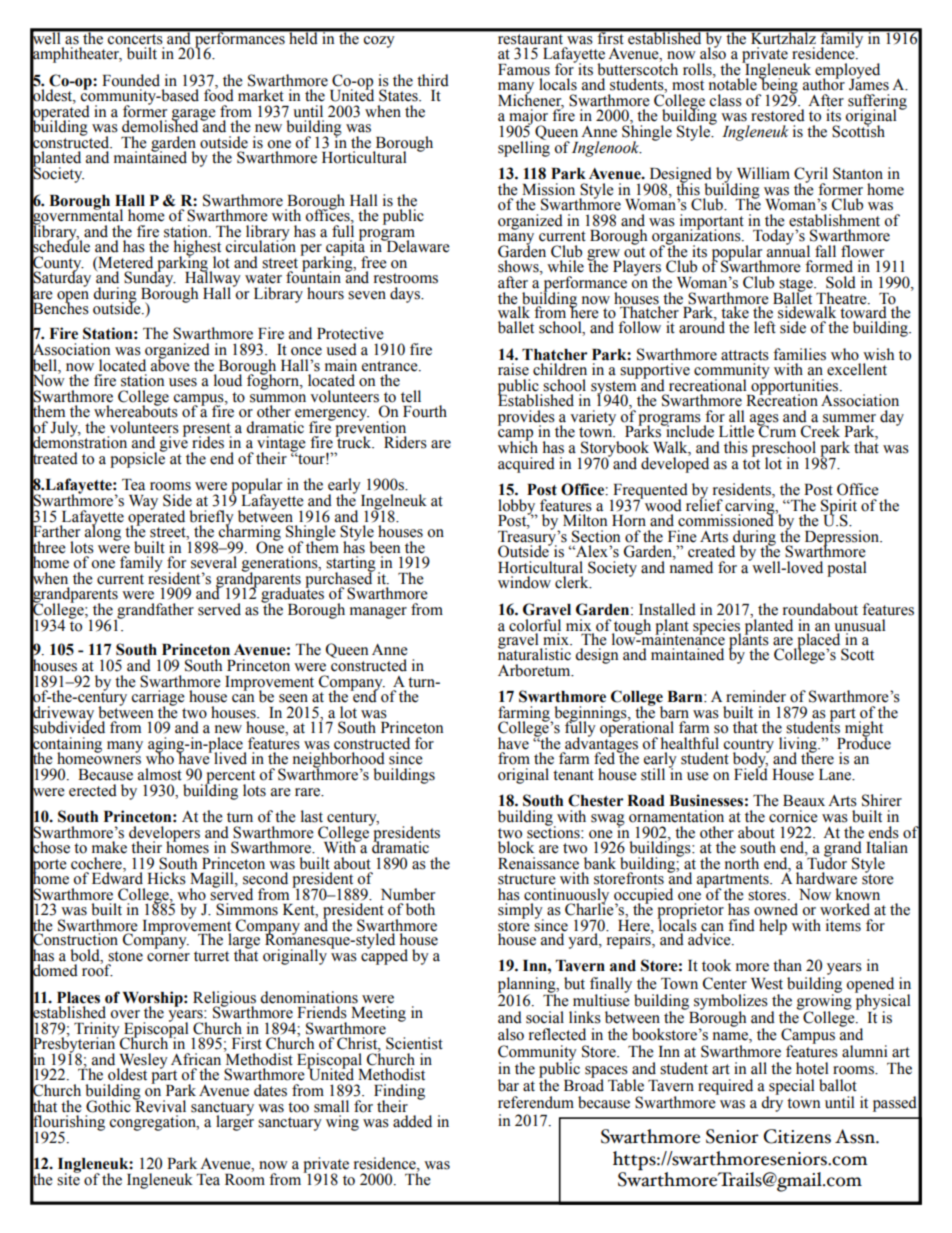 The image size is (952, 1233). I want to click on Hicks, so click(166, 878).
